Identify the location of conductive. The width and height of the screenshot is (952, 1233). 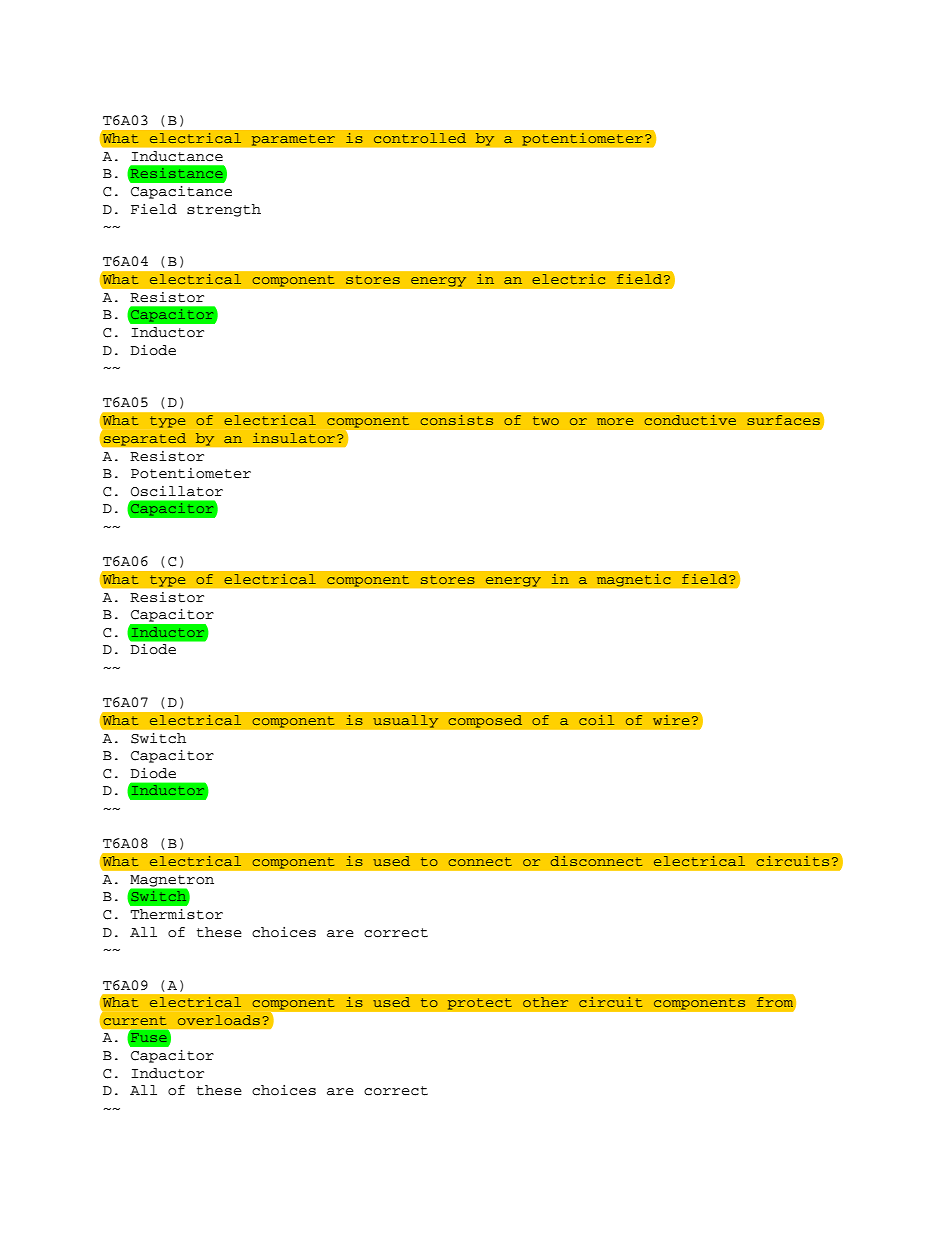
(690, 420).
